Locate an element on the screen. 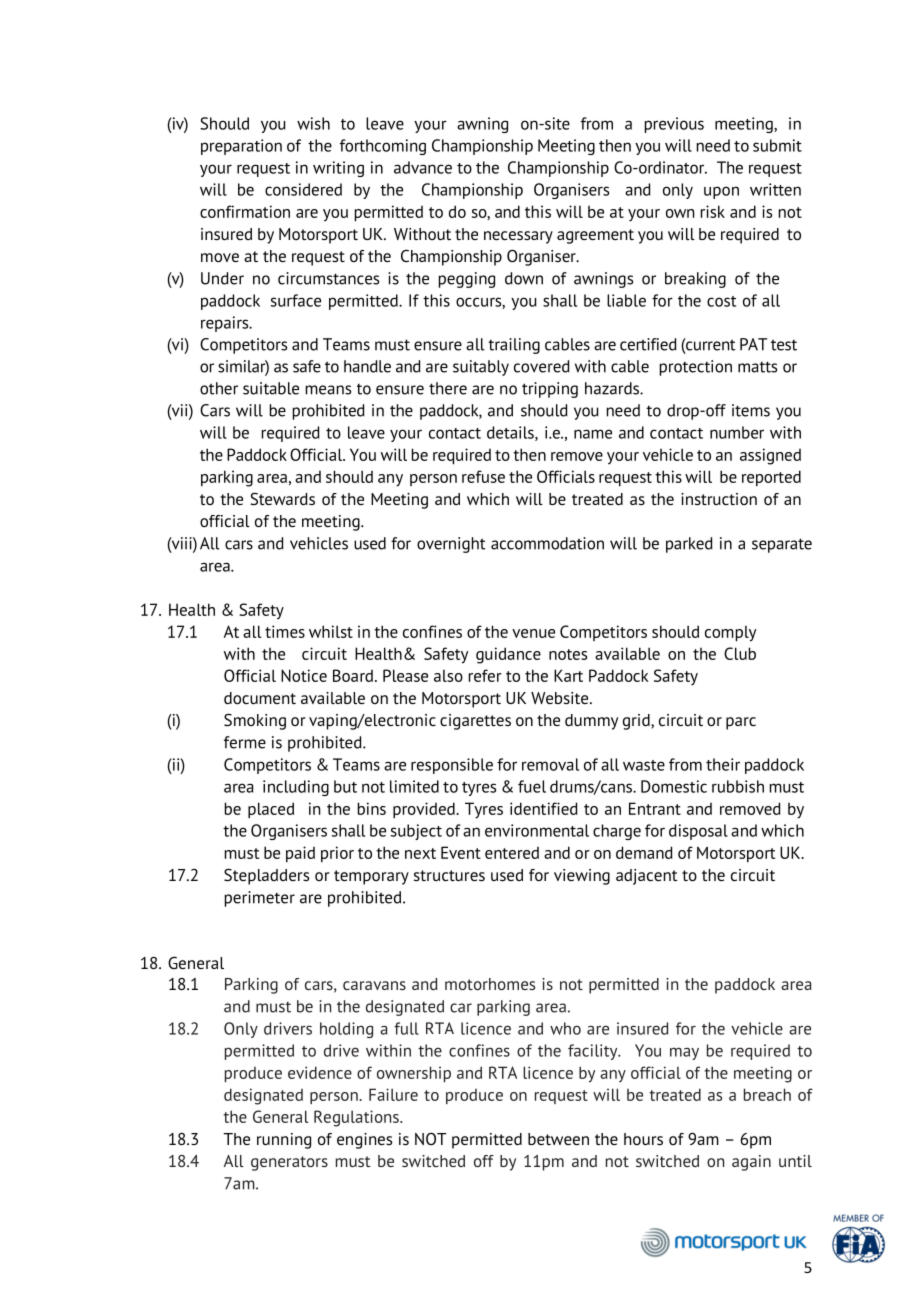 The height and width of the screenshot is (1308, 924). refuse is located at coordinates (483, 476).
